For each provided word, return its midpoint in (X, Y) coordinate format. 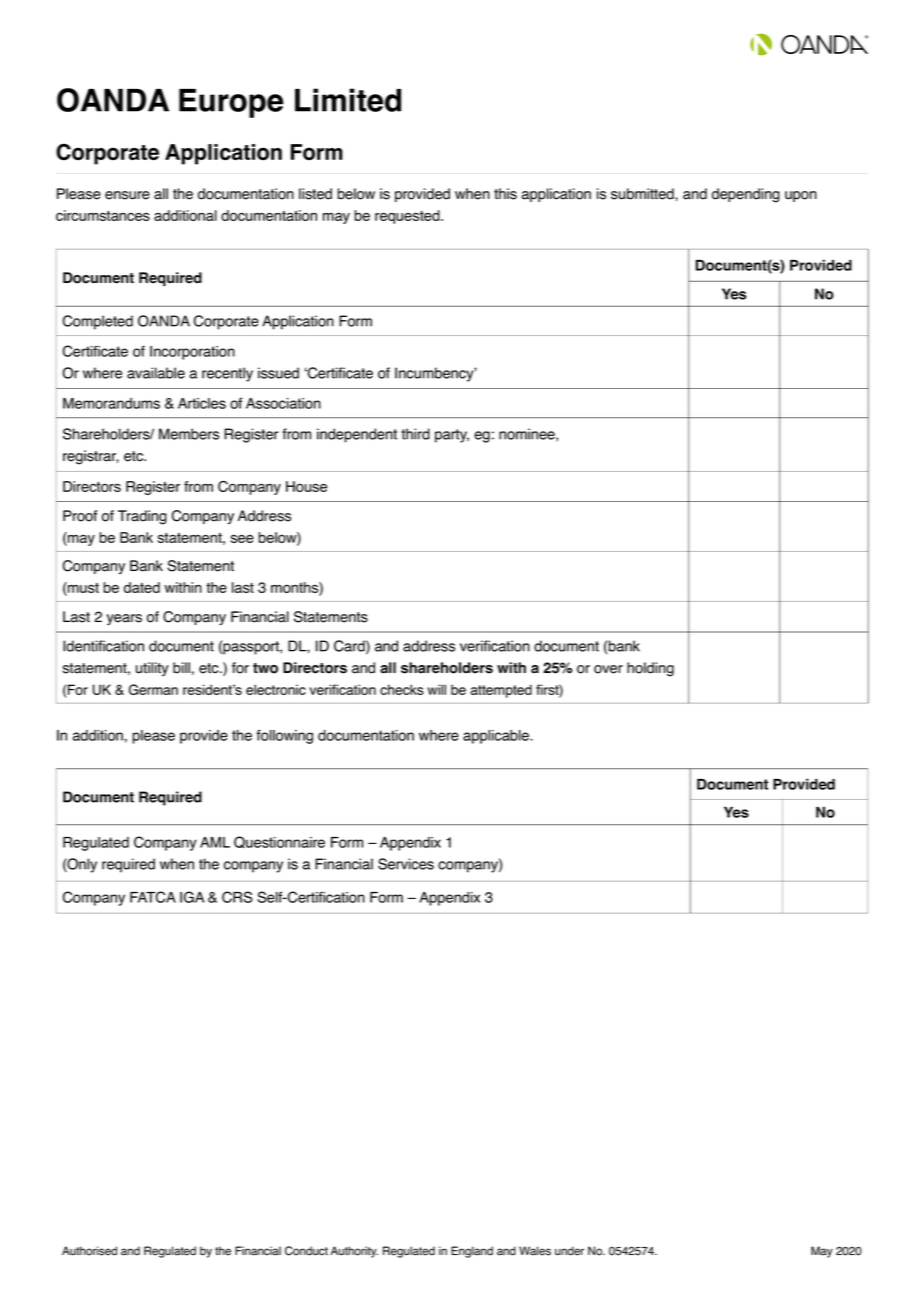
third (415, 434)
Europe (231, 103)
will (437, 689)
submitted (643, 194)
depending (746, 195)
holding (650, 669)
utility (152, 669)
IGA (192, 897)
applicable (497, 737)
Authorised (89, 1251)
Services (406, 864)
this (505, 194)
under (569, 1251)
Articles (202, 403)
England (472, 1252)
